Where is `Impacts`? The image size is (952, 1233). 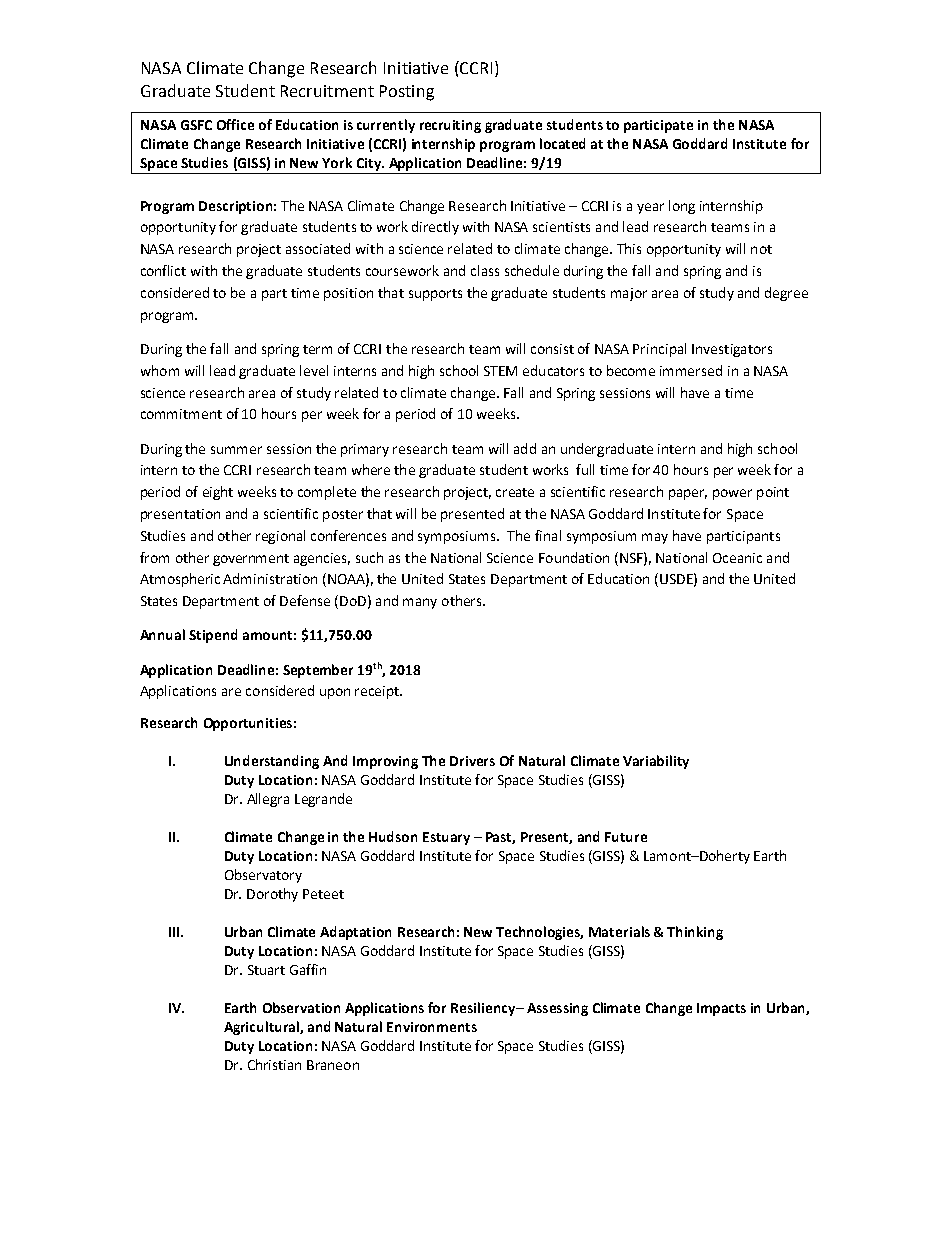 Impacts is located at coordinates (721, 1009).
